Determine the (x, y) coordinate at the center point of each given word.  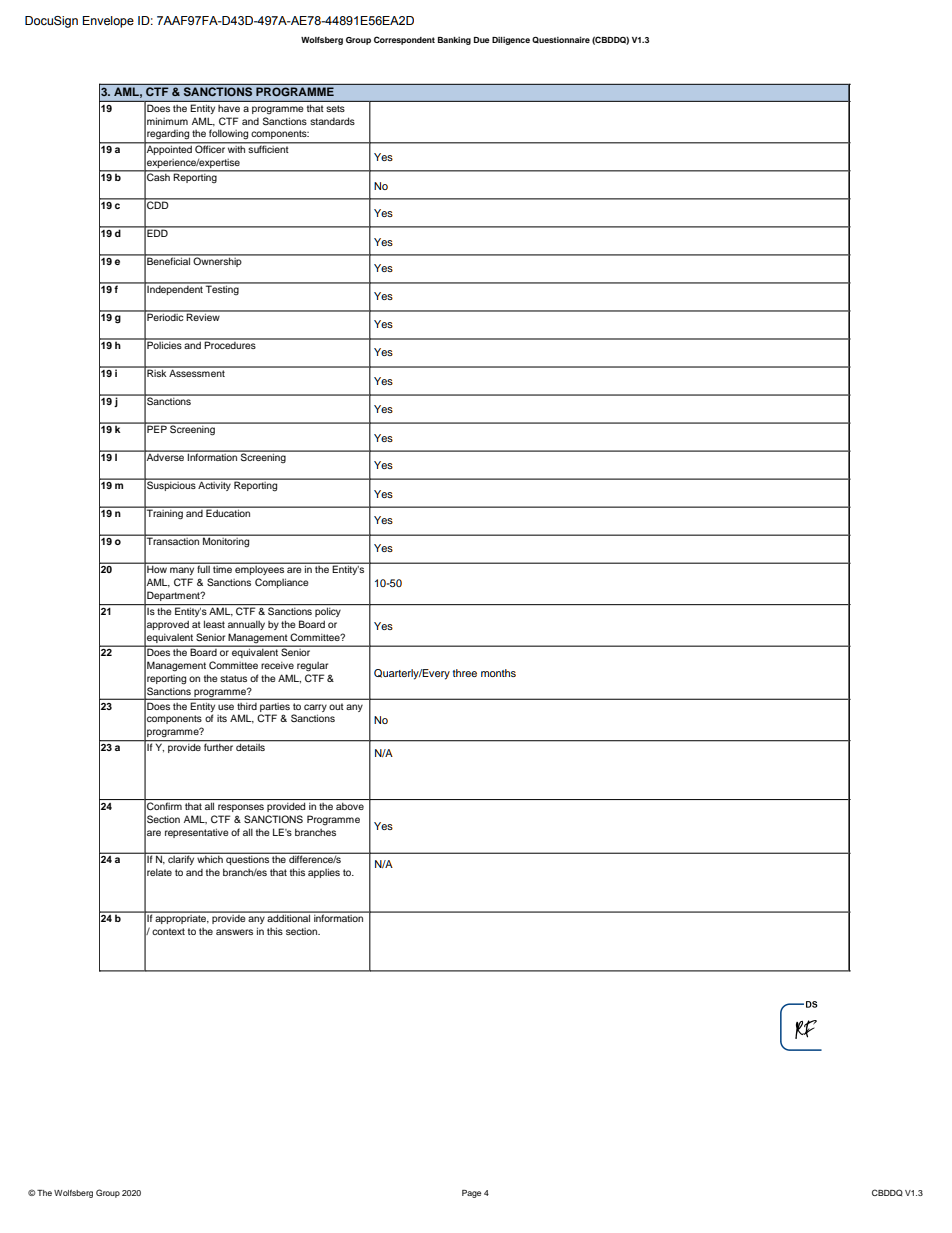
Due (482, 40)
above (350, 806)
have (229, 108)
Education (228, 513)
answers (234, 932)
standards (332, 121)
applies (324, 873)
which (210, 859)
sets (336, 108)
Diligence (511, 41)
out (336, 707)
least (214, 624)
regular (312, 667)
